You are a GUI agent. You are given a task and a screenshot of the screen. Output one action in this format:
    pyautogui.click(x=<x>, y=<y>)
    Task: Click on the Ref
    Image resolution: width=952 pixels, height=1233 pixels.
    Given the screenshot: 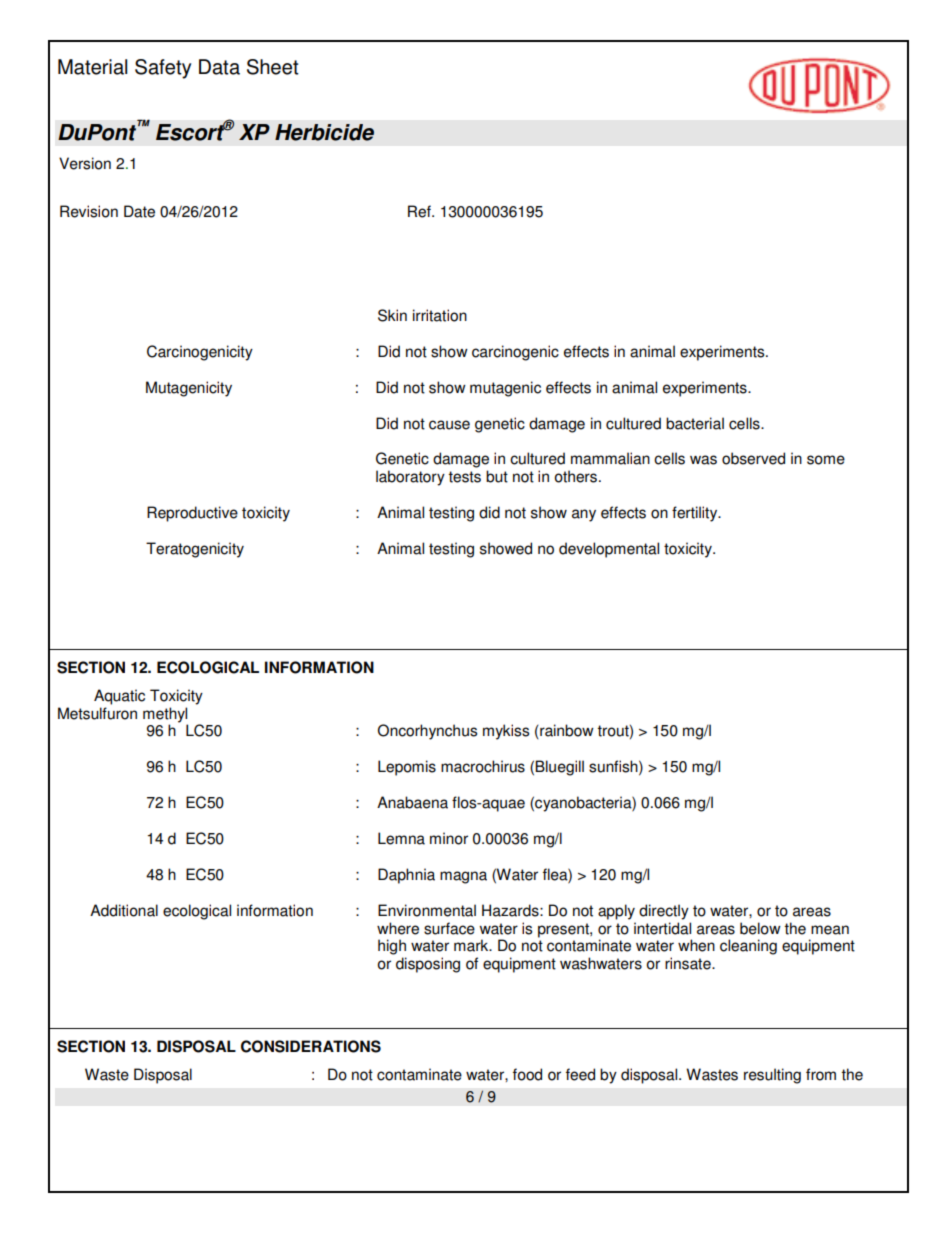 What is the action you would take?
    pyautogui.click(x=420, y=211)
